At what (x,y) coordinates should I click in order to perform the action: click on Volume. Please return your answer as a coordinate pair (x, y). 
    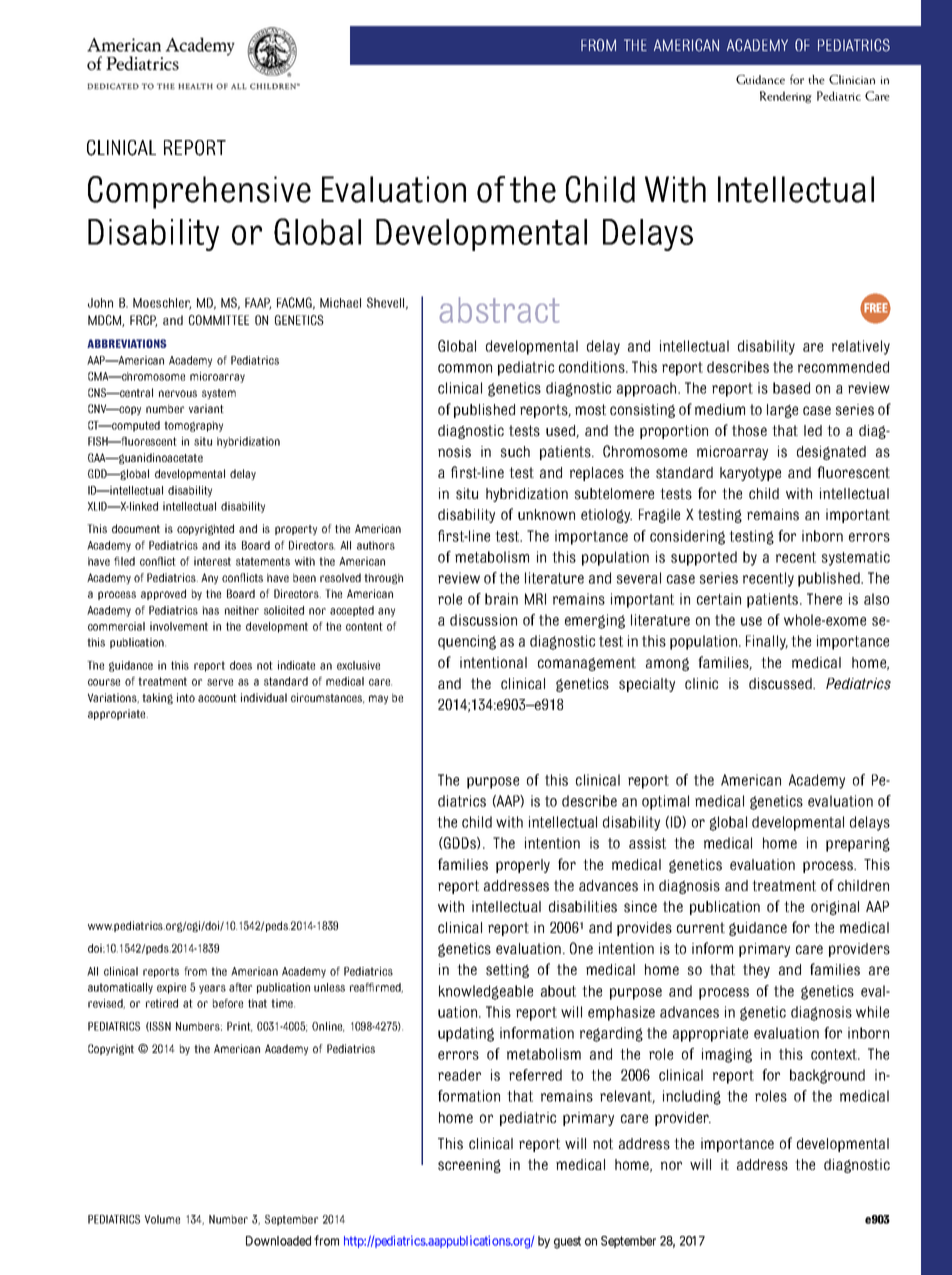
    Looking at the image, I should click on (162, 1219).
